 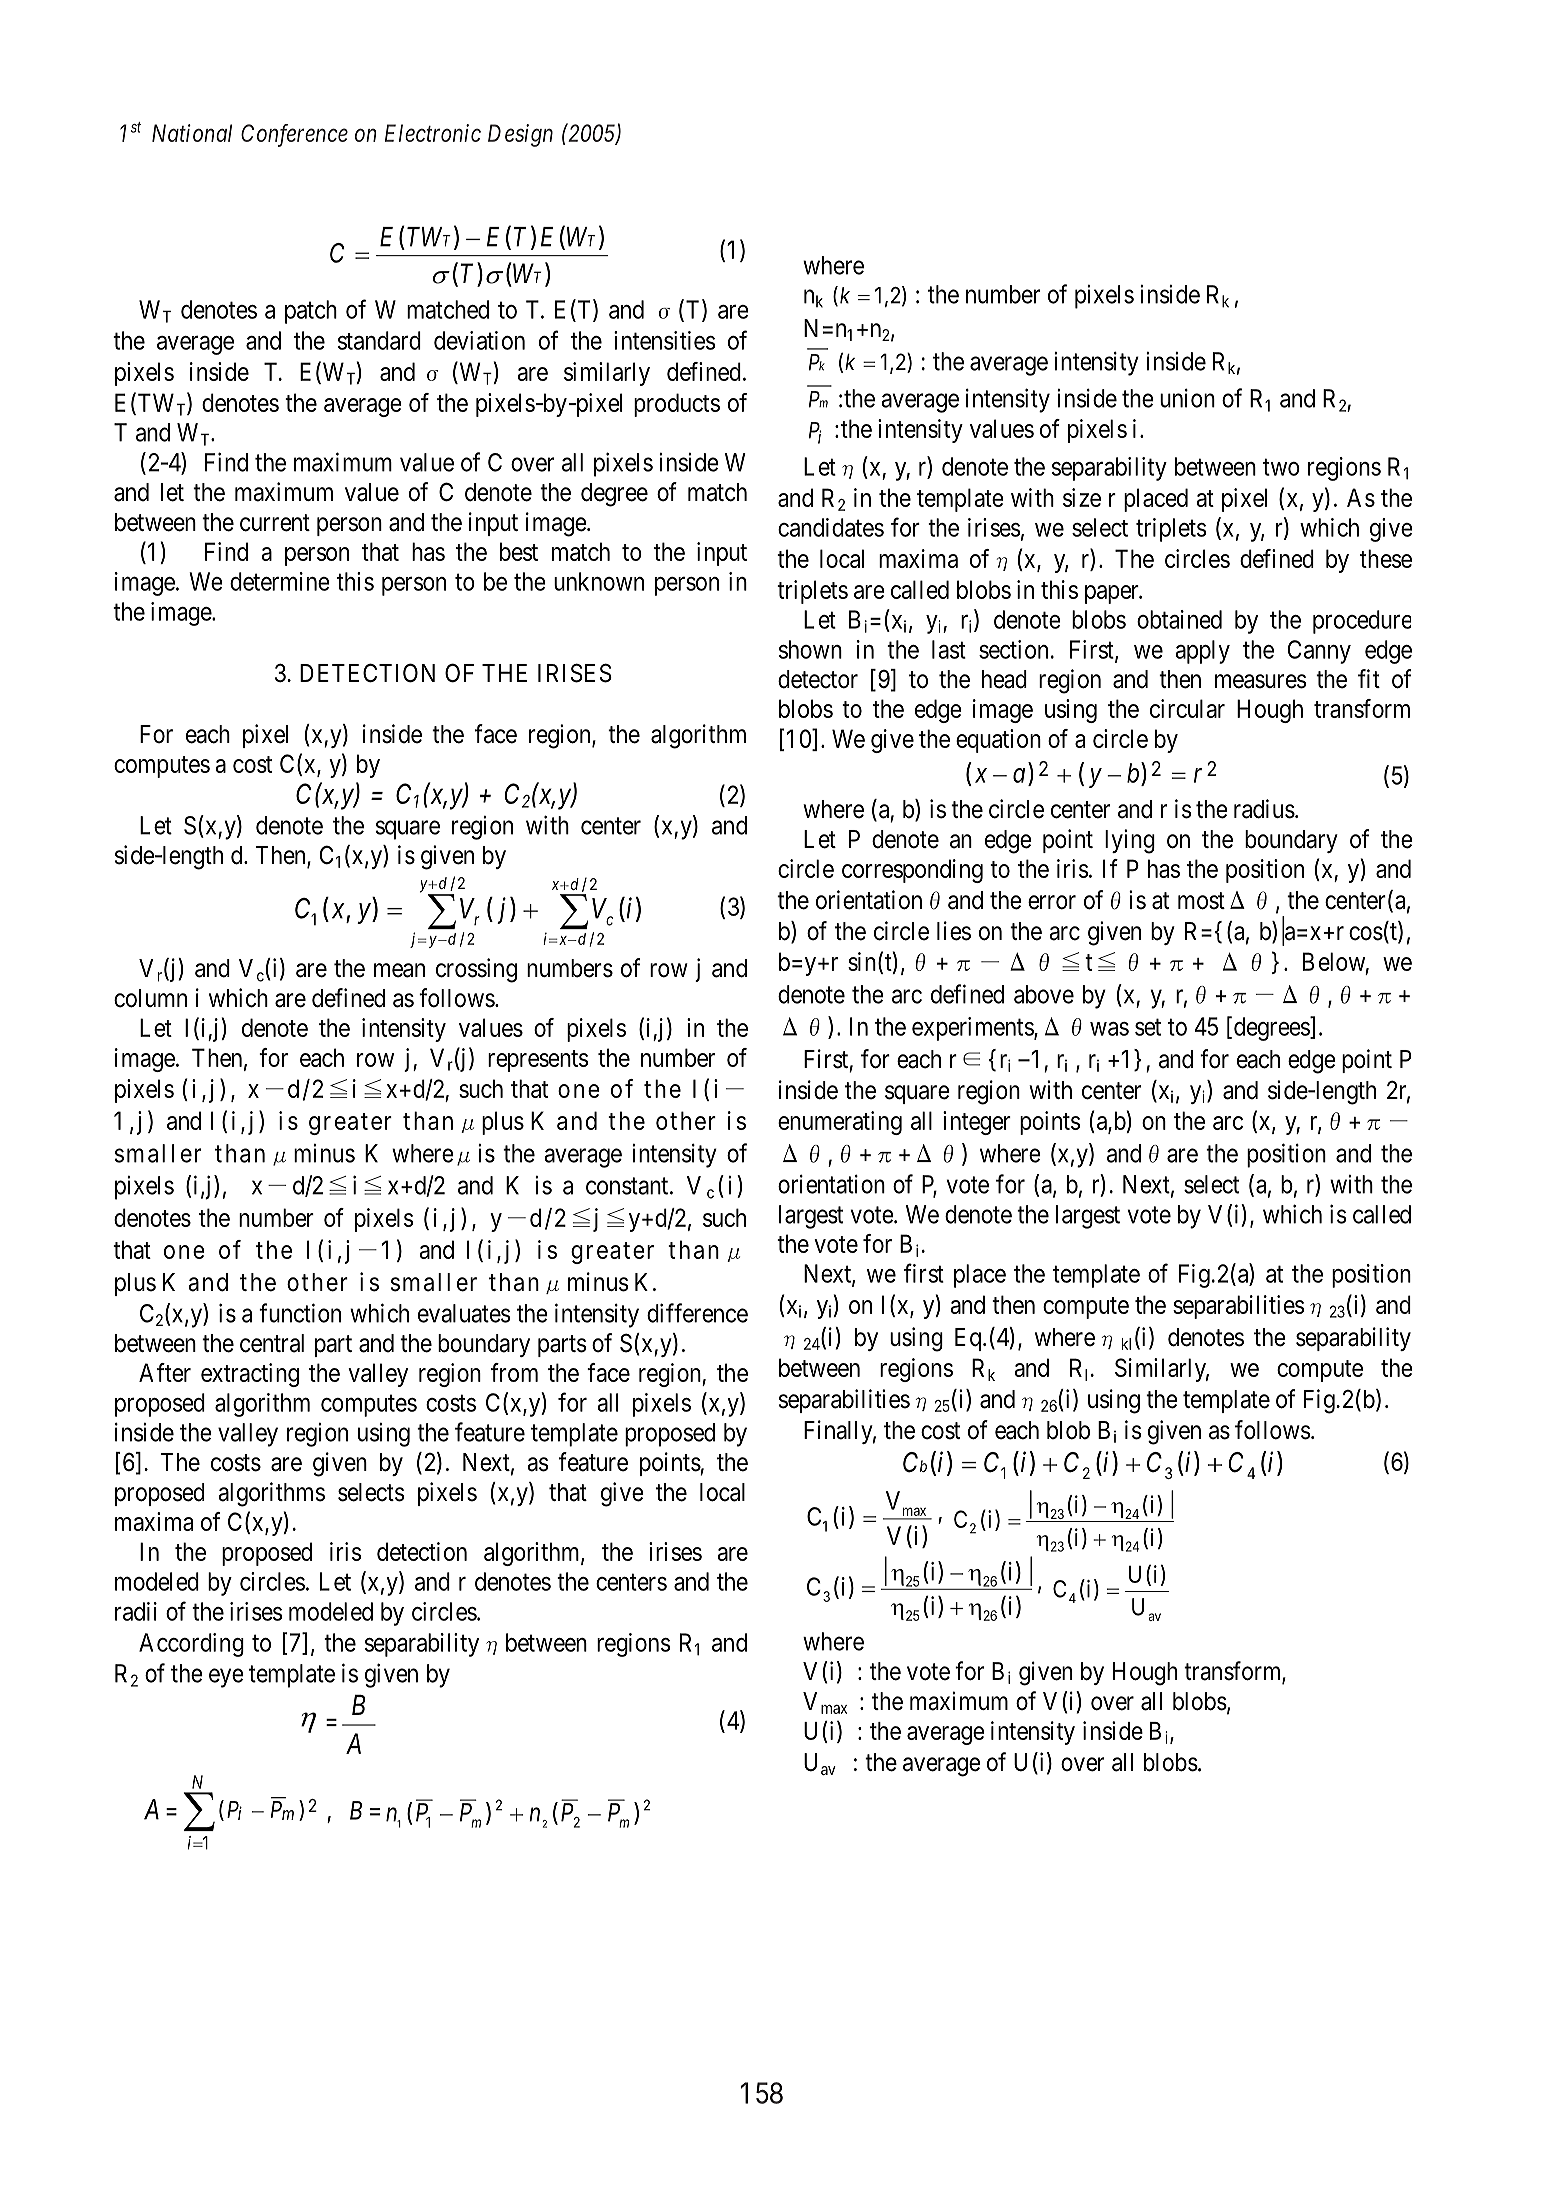 What do you see at coordinates (294, 135) in the screenshot?
I see `Conference` at bounding box center [294, 135].
